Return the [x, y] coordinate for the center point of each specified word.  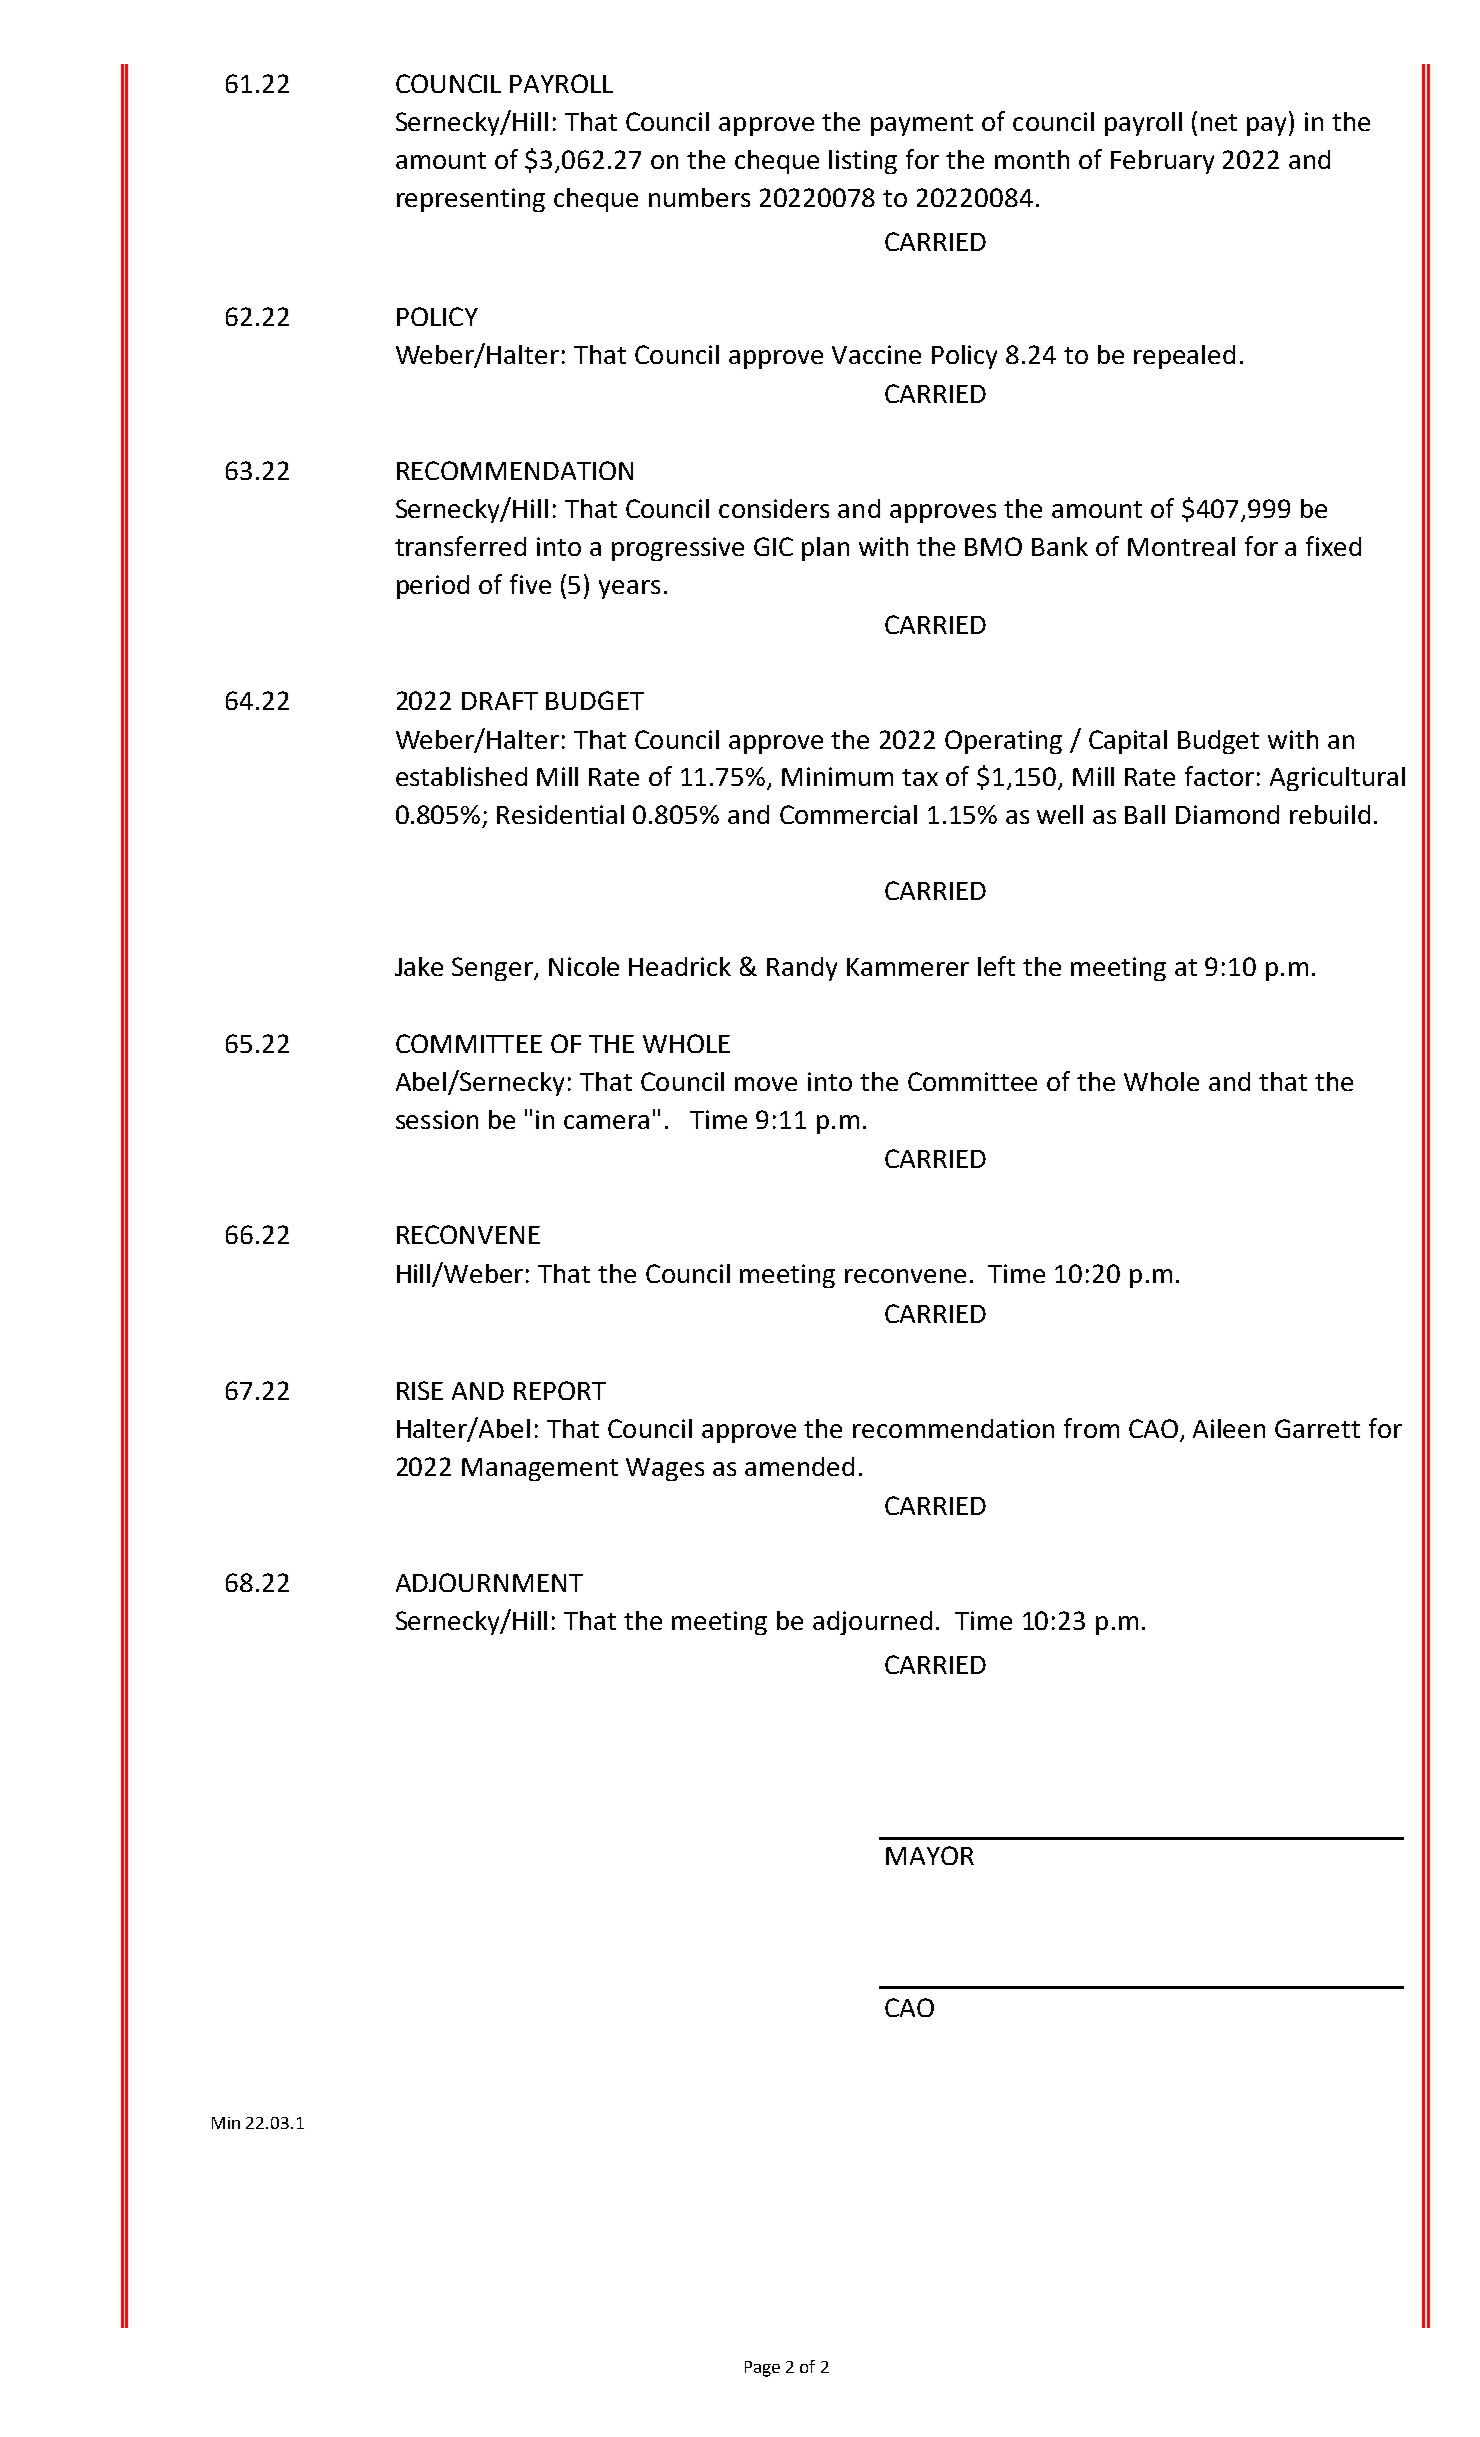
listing [863, 162]
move [766, 1084]
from [1091, 1428]
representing [471, 200]
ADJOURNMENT [489, 1582]
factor [1219, 776]
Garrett [1317, 1428]
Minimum [837, 776]
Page [762, 2369]
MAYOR [930, 1855]
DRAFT [500, 701]
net [1219, 122]
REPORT [560, 1390]
